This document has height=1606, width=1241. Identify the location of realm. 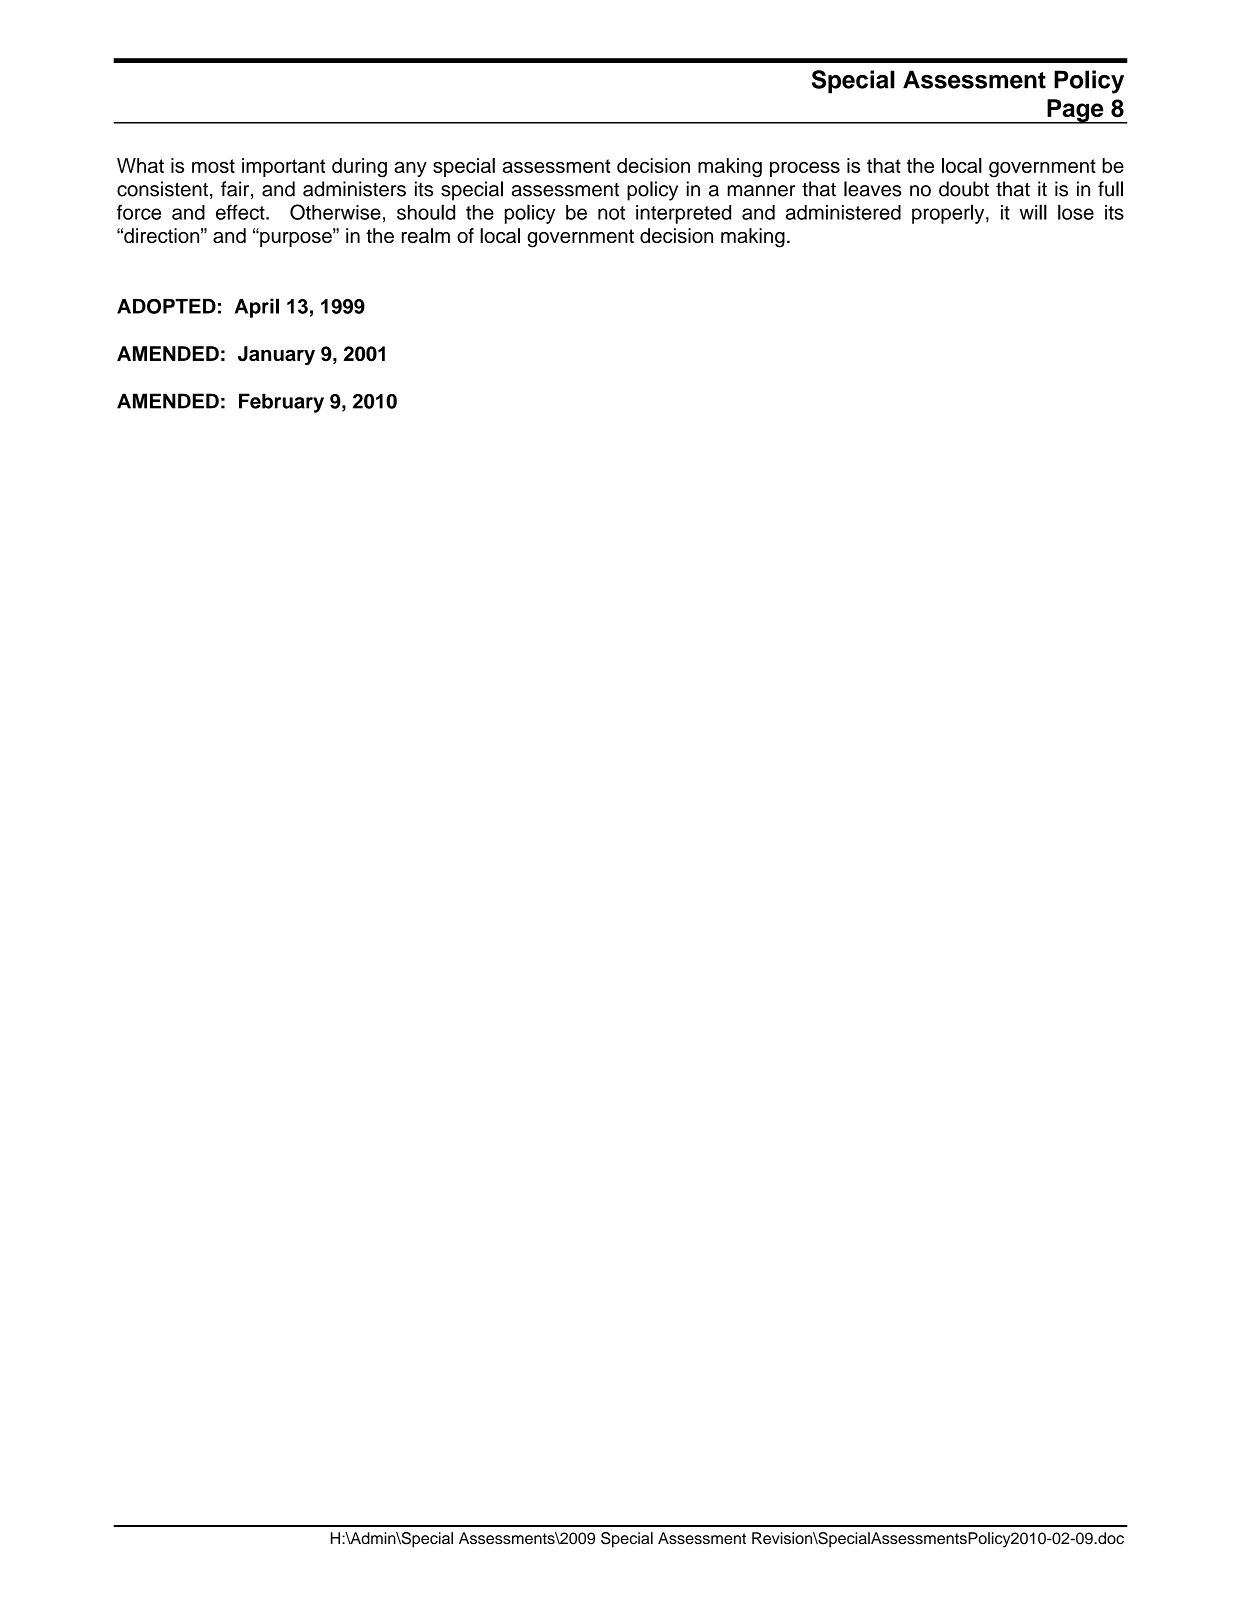
(426, 235).
